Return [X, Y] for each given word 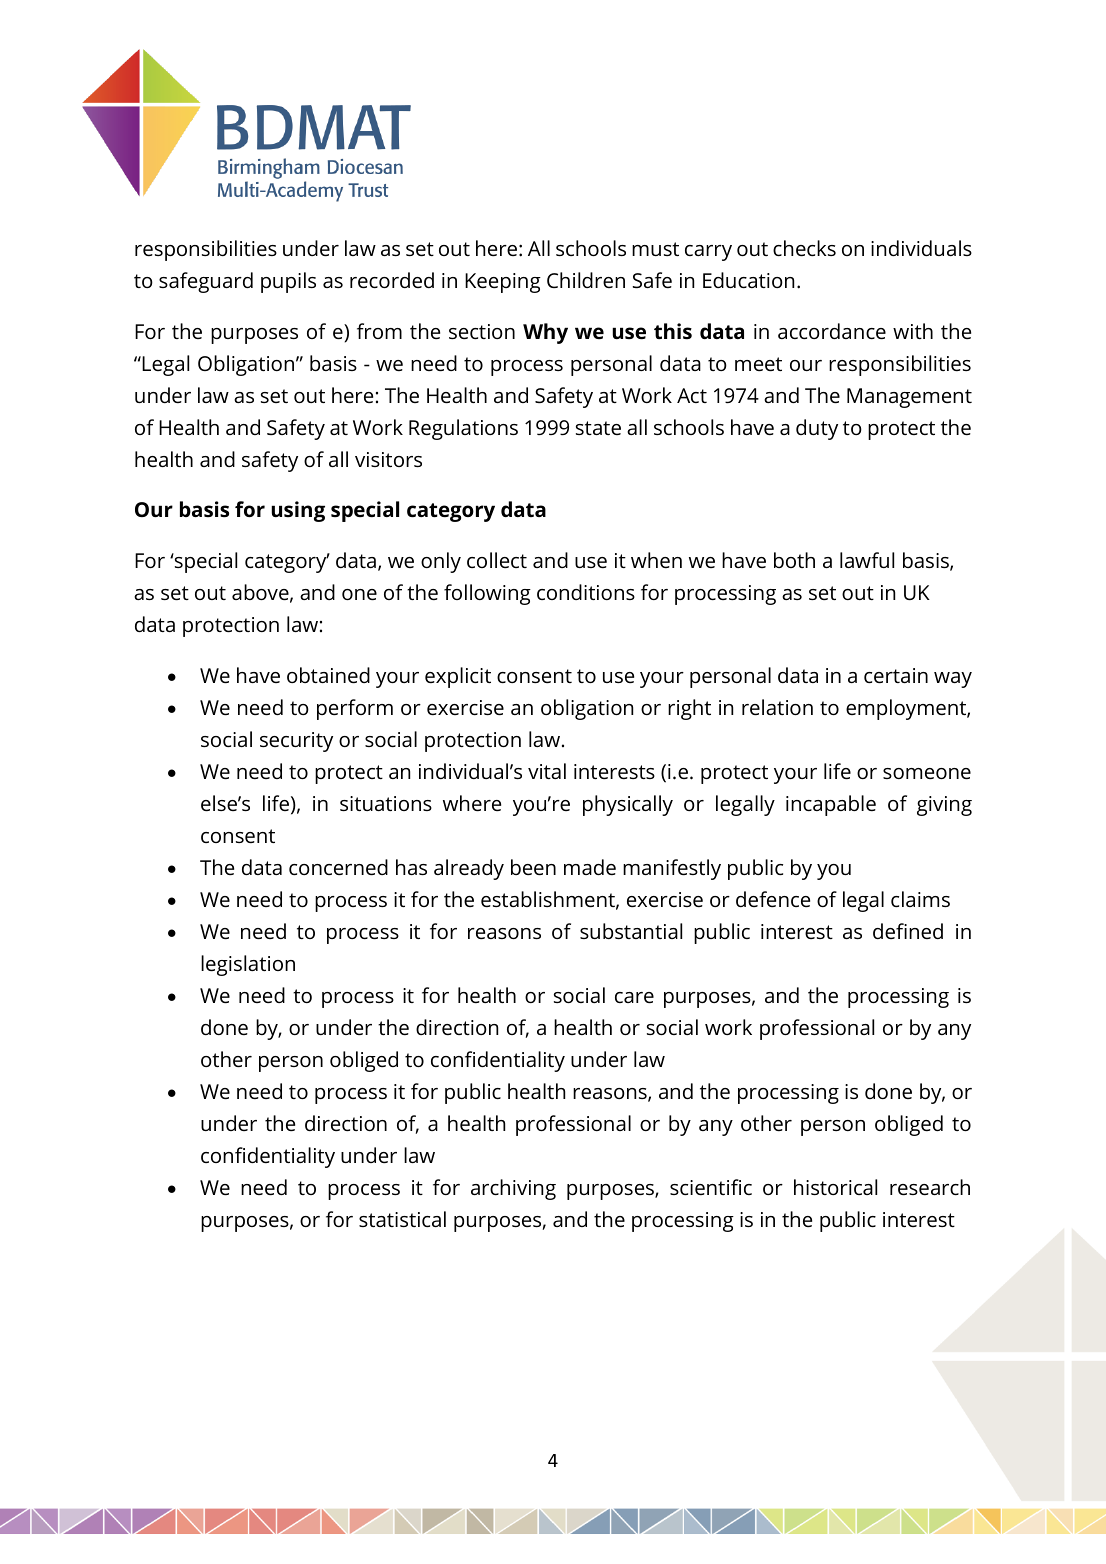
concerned [338, 867]
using [298, 511]
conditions [586, 592]
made [590, 867]
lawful [867, 560]
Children [586, 280]
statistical [402, 1219]
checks [804, 248]
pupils [288, 282]
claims [920, 899]
